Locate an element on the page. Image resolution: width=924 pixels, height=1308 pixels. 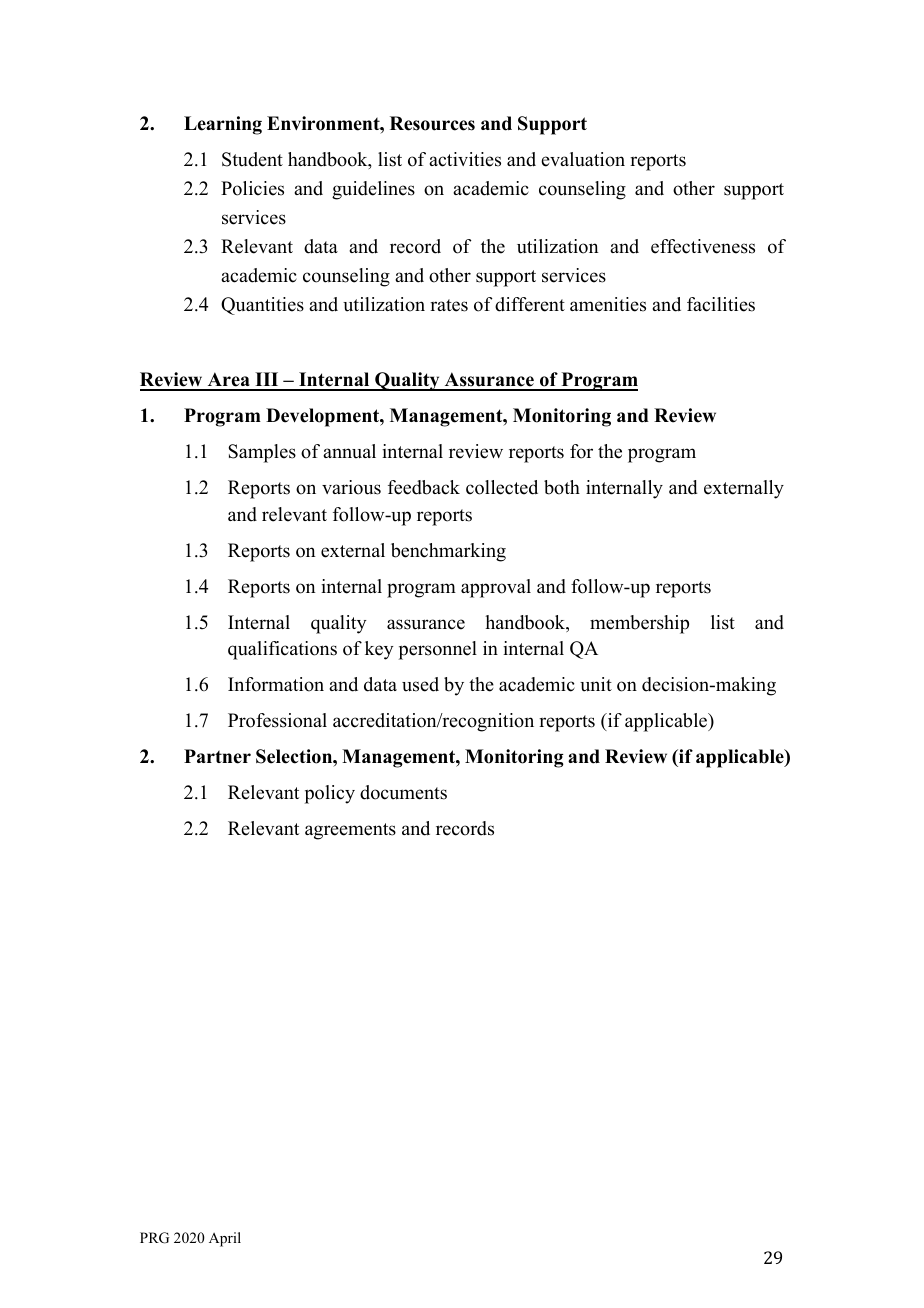
PRG is located at coordinates (154, 1238).
